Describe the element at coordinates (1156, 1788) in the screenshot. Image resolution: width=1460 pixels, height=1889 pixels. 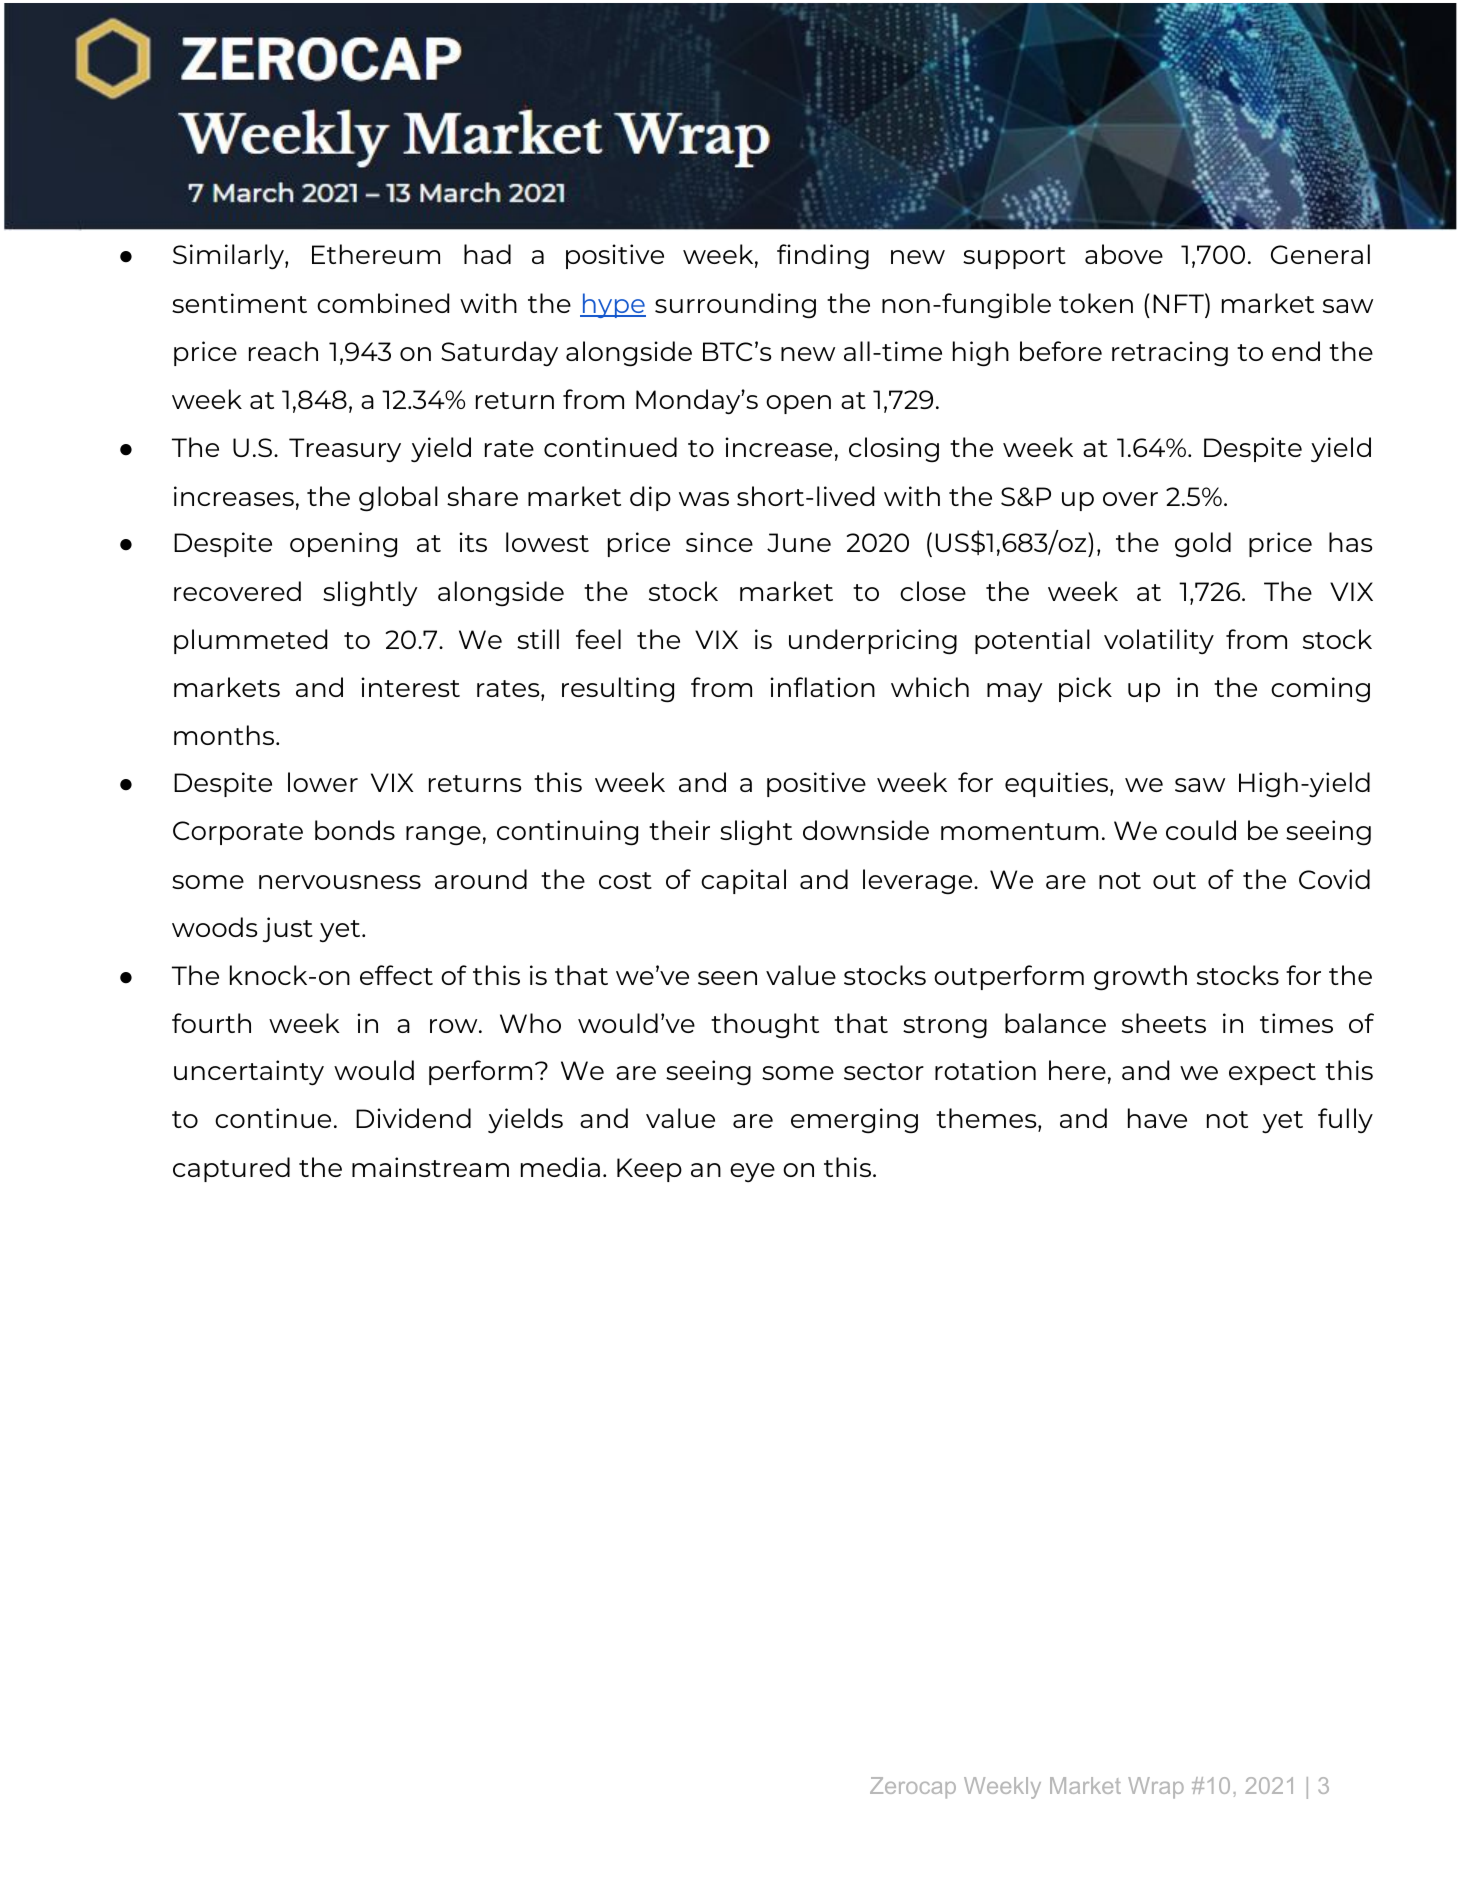
I see `Wrap` at that location.
